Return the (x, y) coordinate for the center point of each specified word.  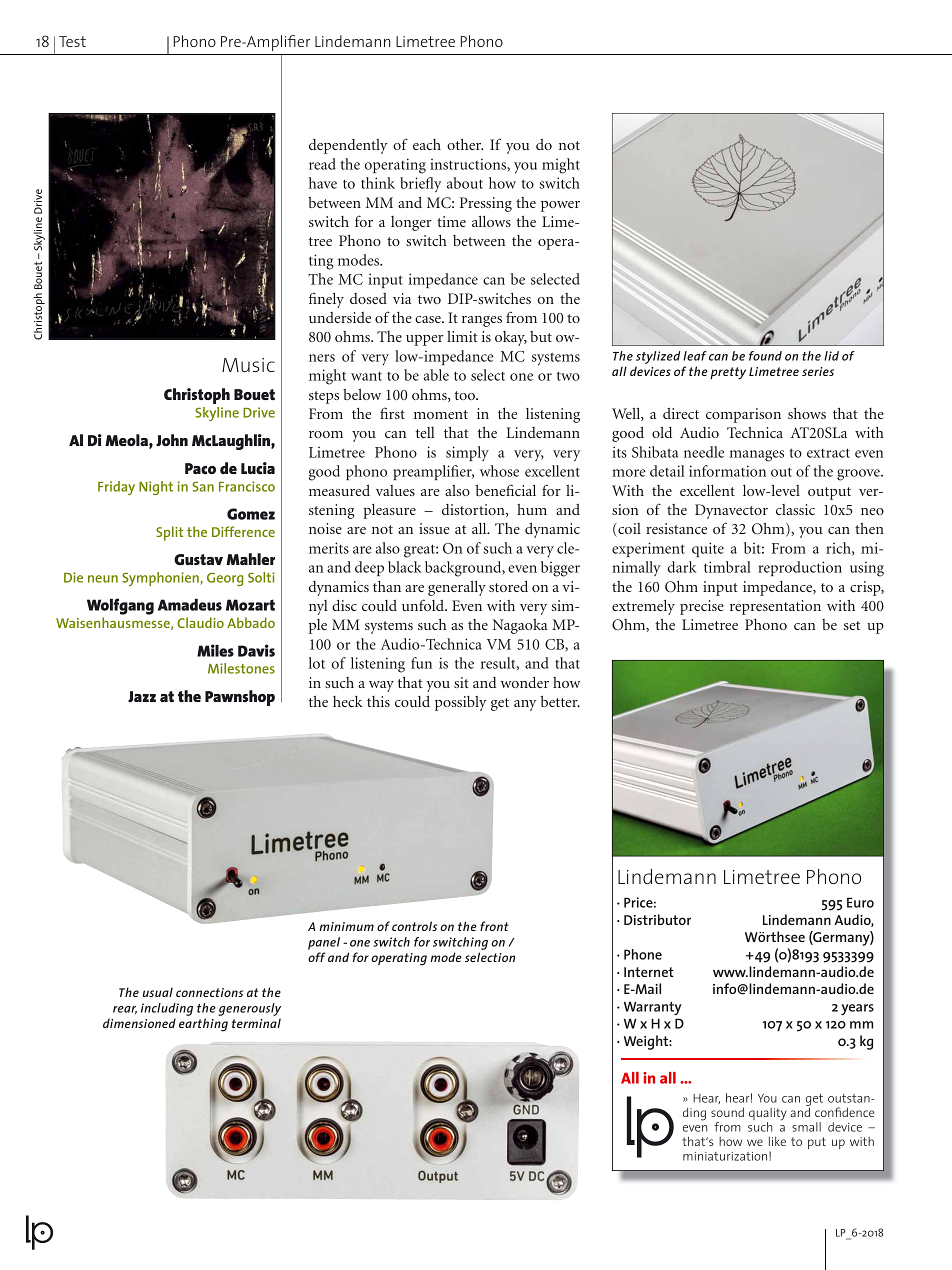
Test (72, 41)
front (494, 926)
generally (457, 588)
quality (767, 1115)
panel (324, 943)
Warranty (653, 1008)
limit (462, 336)
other (465, 144)
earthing (203, 1025)
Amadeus (190, 605)
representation (775, 607)
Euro (860, 902)
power (560, 206)
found (765, 356)
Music (248, 365)
